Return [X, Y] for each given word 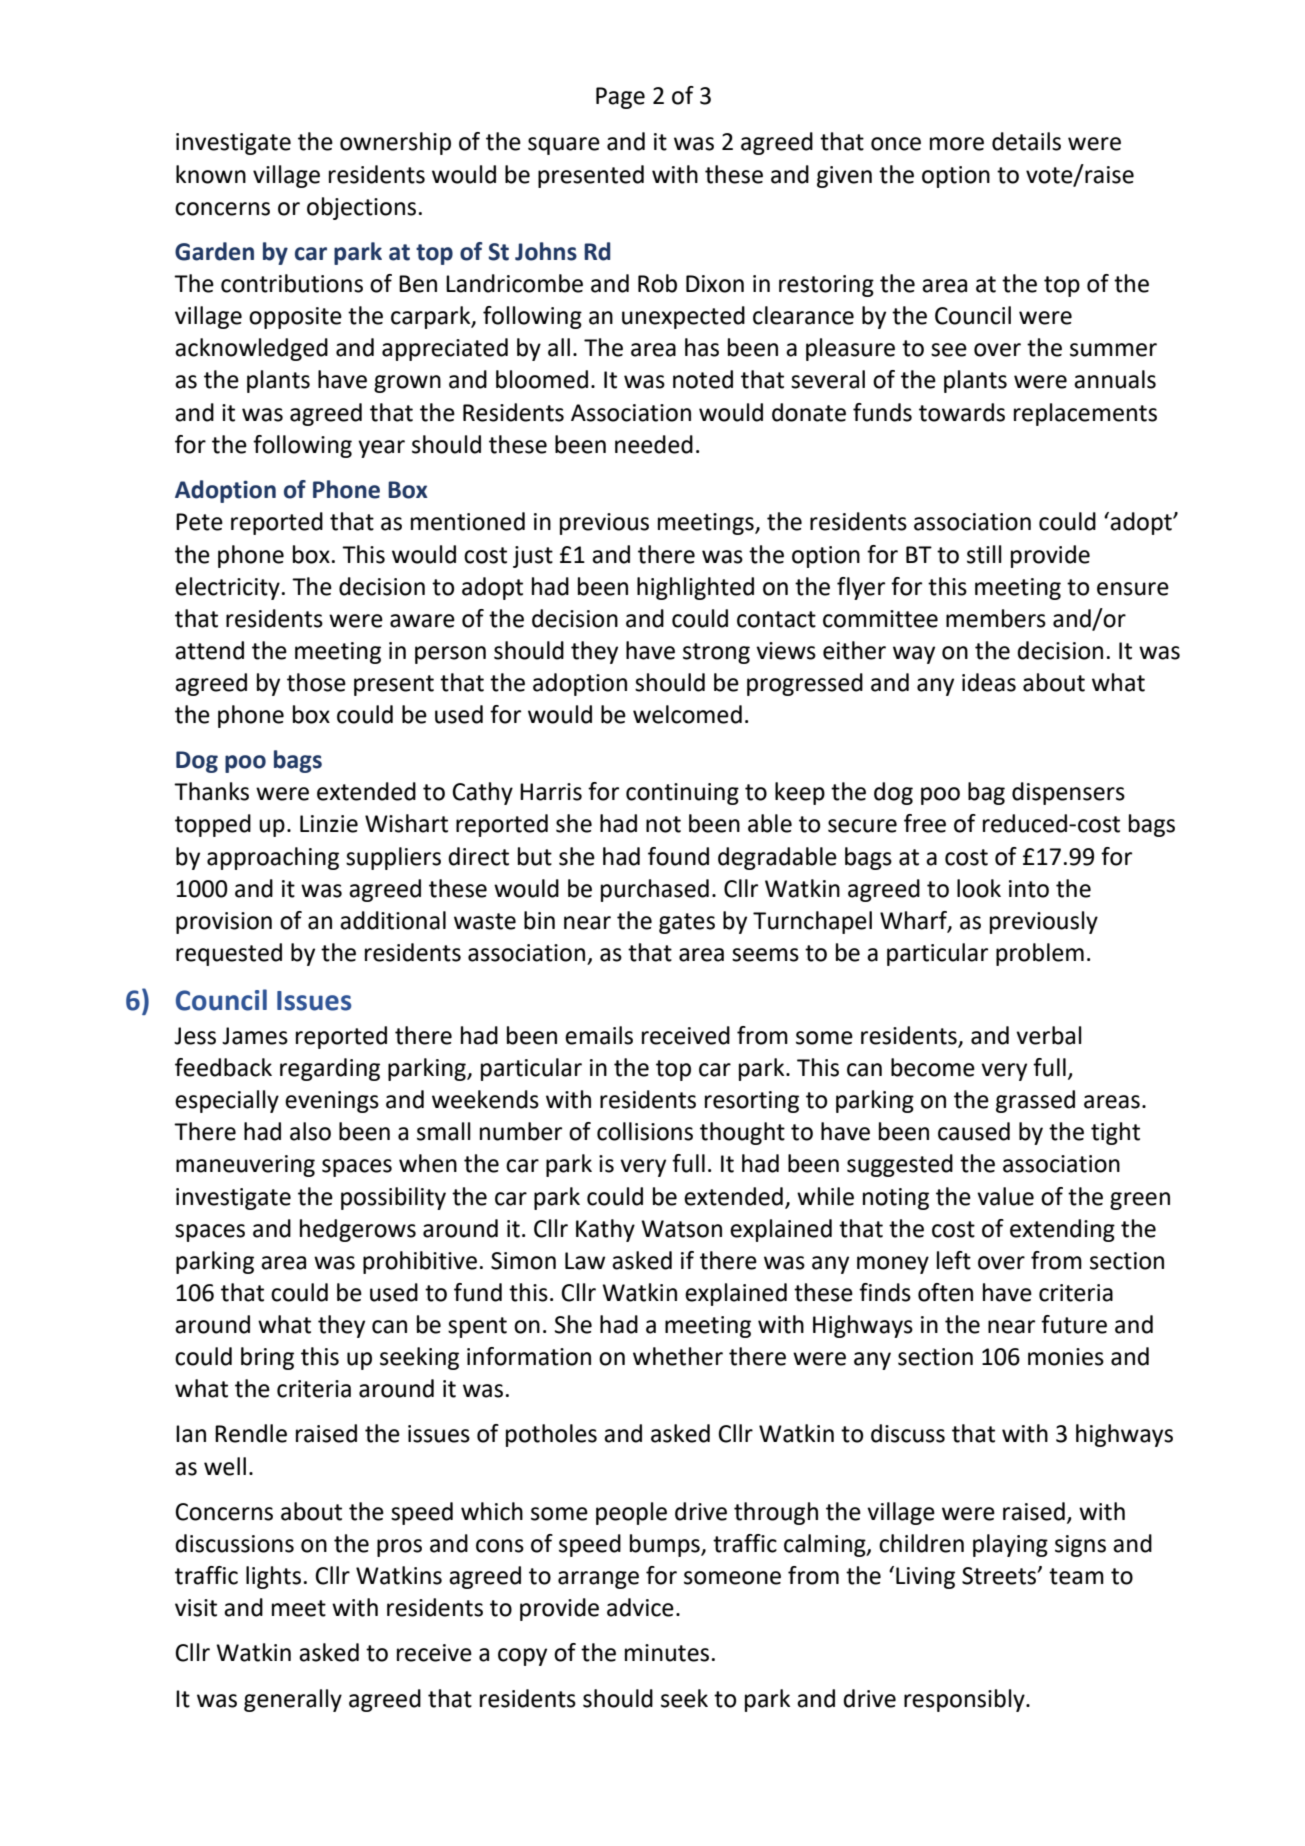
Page [620, 98]
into [1029, 889]
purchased [655, 890]
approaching [273, 858]
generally [293, 1700]
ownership [395, 143]
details [1026, 141]
